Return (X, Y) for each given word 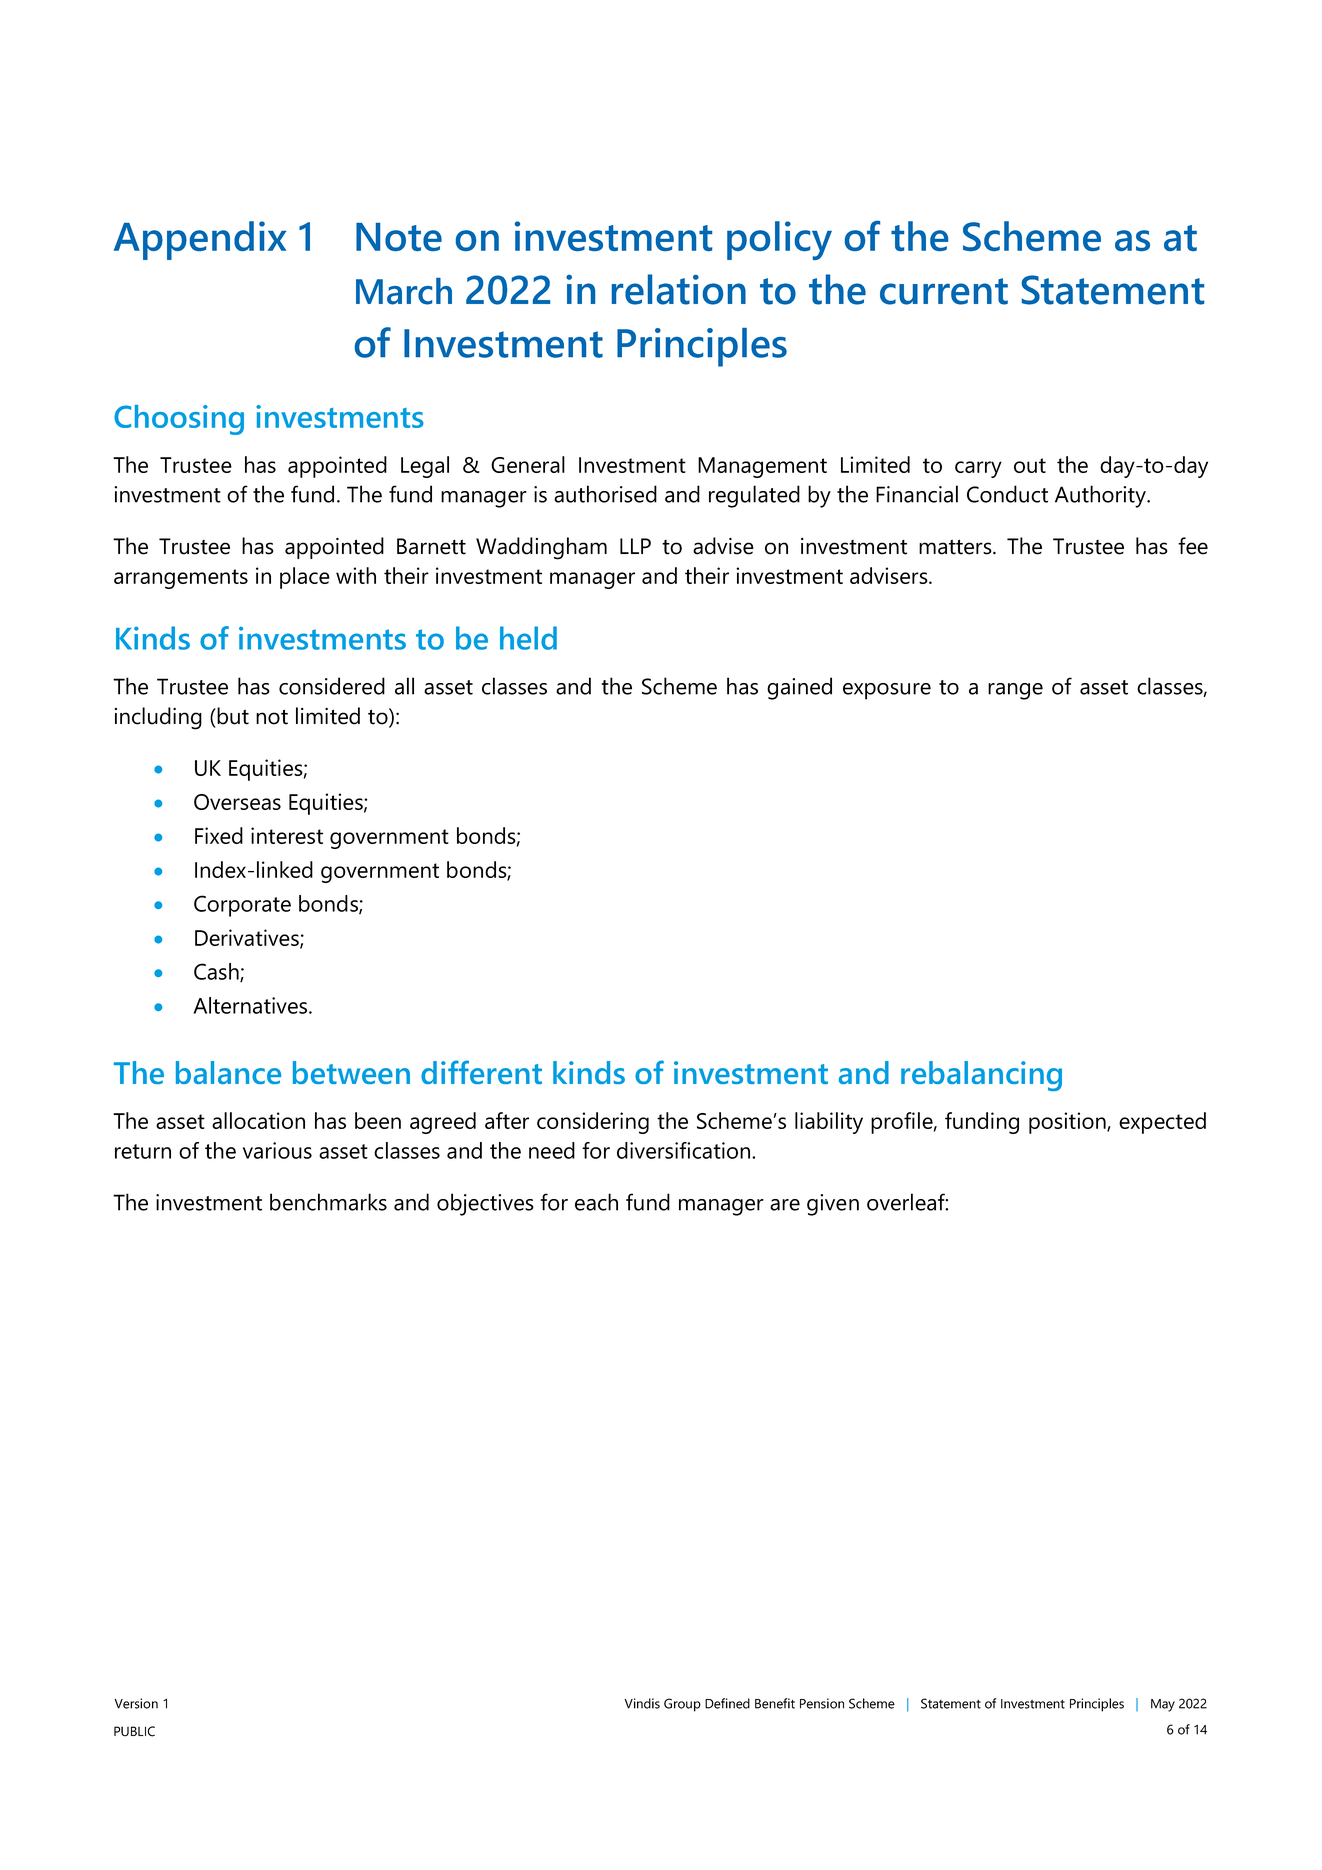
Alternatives (251, 1005)
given (833, 1205)
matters (956, 547)
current (944, 291)
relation (679, 289)
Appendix (200, 240)
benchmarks (328, 1202)
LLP (635, 546)
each (596, 1202)
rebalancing (981, 1076)
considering (593, 1123)
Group (682, 1705)
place (305, 578)
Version (136, 1703)
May (1163, 1705)
